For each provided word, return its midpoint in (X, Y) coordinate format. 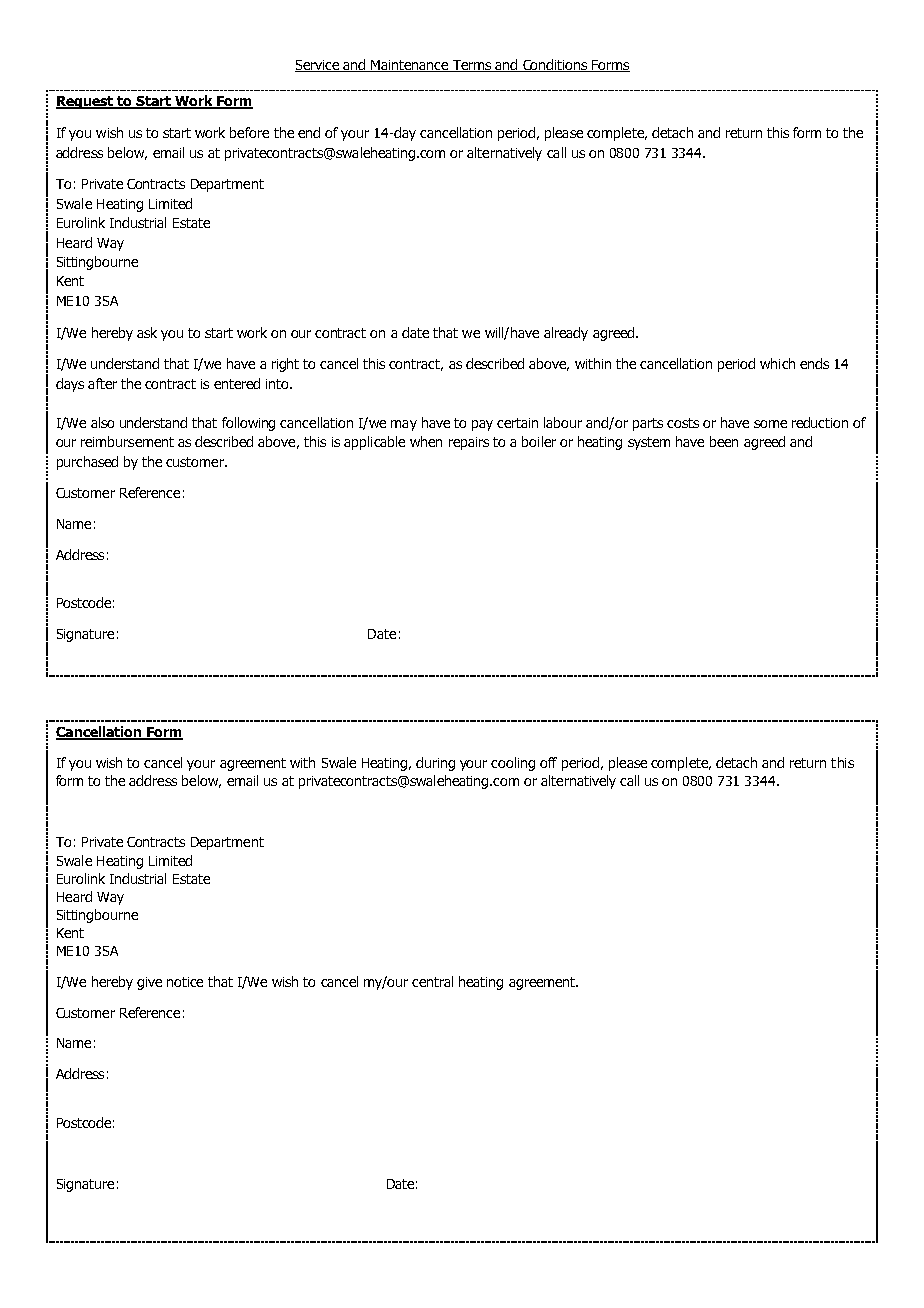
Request (86, 102)
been (724, 441)
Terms (471, 66)
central (432, 981)
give (149, 983)
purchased (87, 463)
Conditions (555, 65)
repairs (469, 443)
